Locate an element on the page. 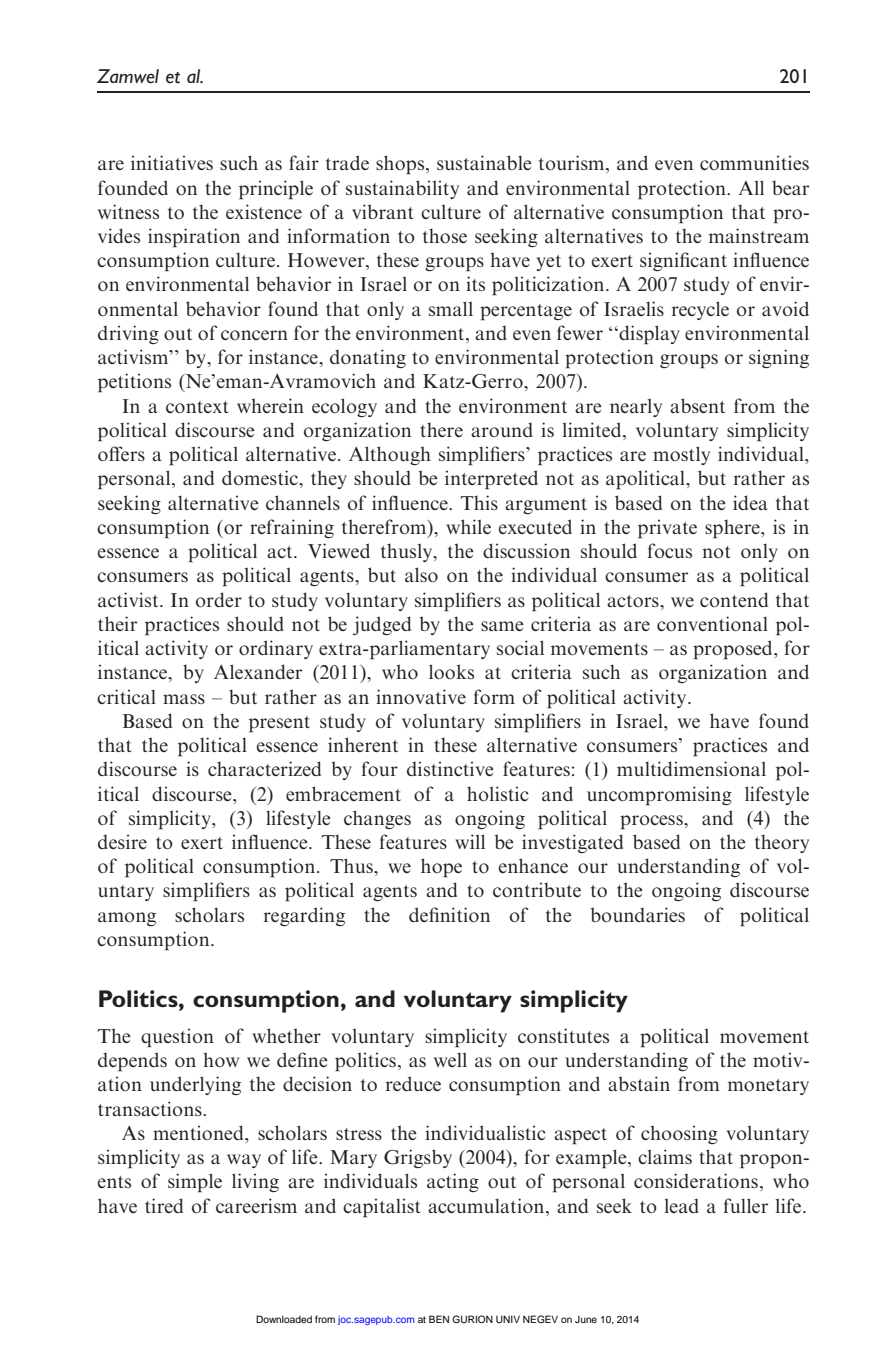  those is located at coordinates (445, 235).
